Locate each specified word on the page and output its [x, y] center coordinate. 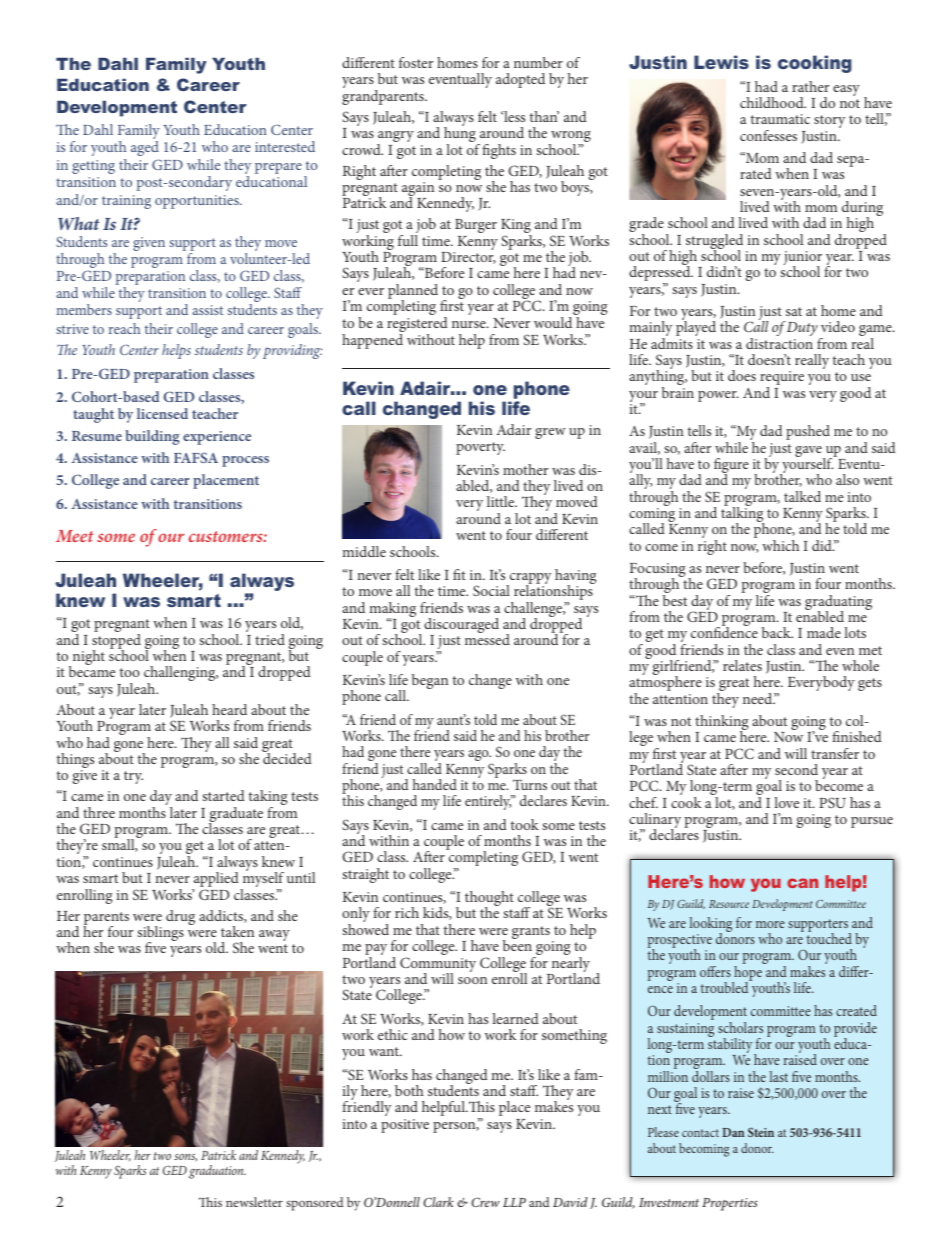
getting [93, 167]
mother [525, 469]
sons [185, 1158]
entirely [489, 802]
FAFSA [196, 457]
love [786, 802]
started [223, 795]
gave [809, 452]
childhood [773, 102]
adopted [520, 80]
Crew [485, 1202]
